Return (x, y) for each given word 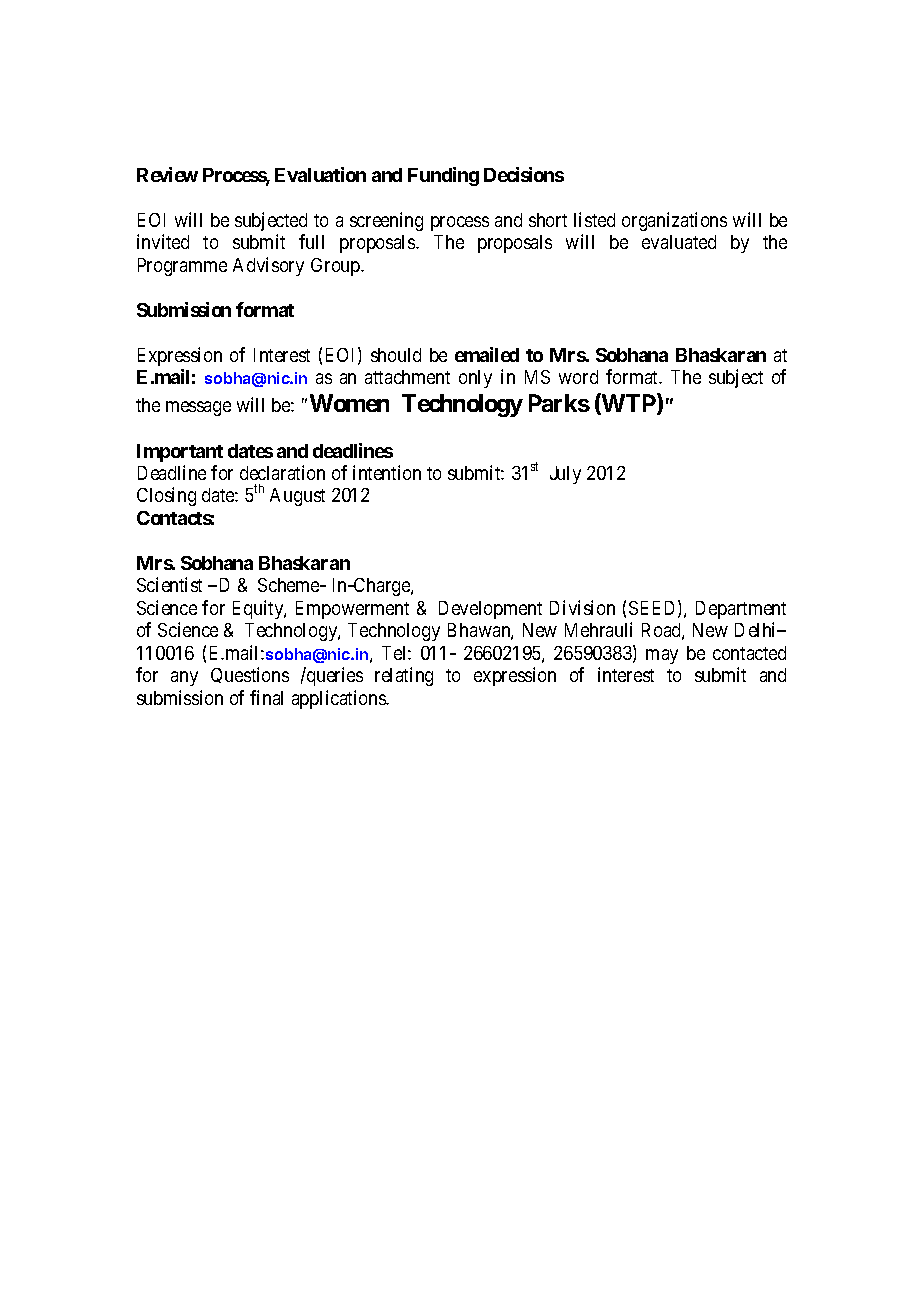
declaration (282, 472)
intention (387, 472)
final (266, 697)
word (578, 377)
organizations (674, 221)
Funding (443, 176)
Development (490, 610)
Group (336, 267)
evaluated (679, 242)
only (475, 379)
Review (167, 174)
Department (741, 610)
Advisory (268, 266)
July (565, 475)
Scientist (169, 584)
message (198, 408)
